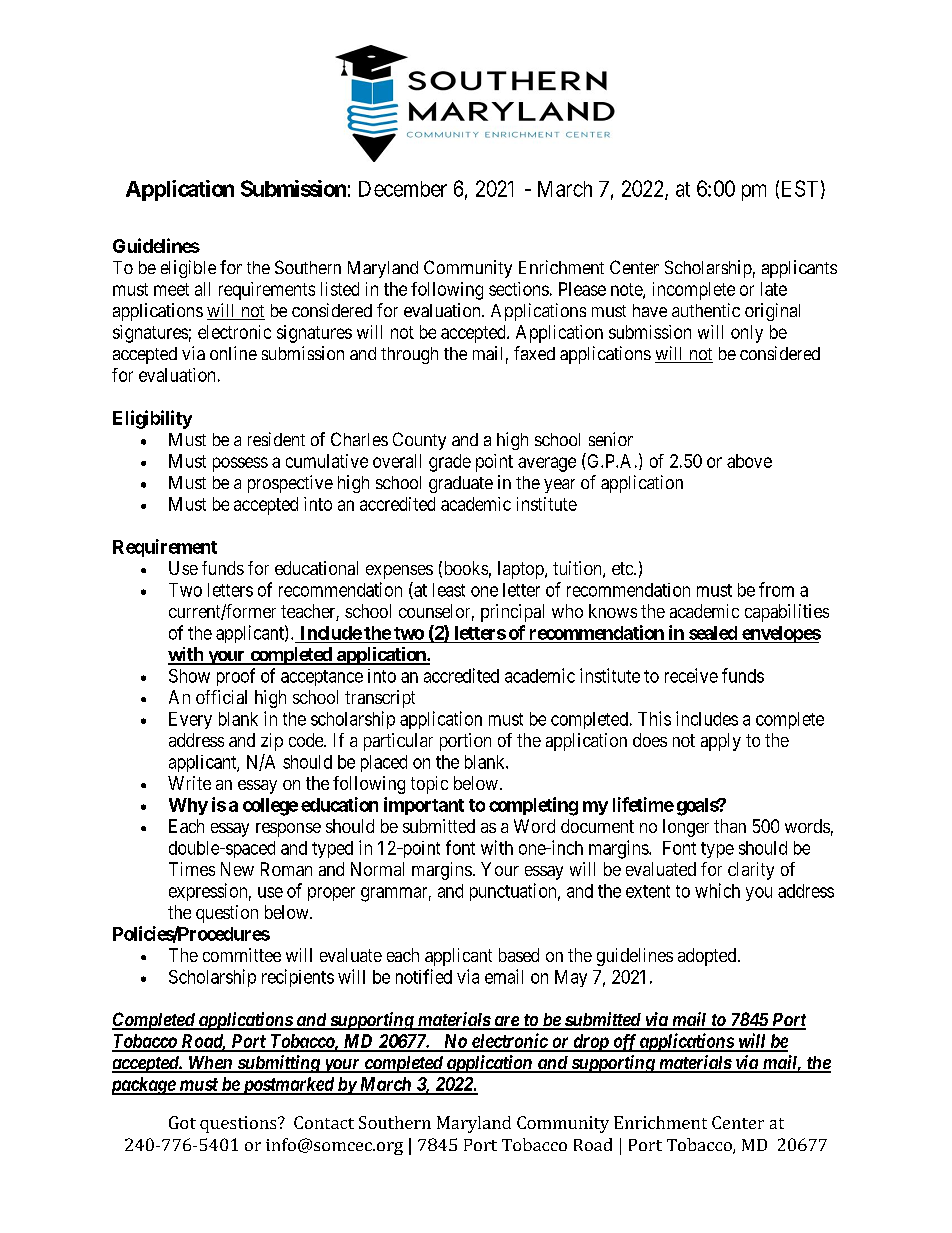  What do you see at coordinates (403, 189) in the page?
I see `December` at bounding box center [403, 189].
